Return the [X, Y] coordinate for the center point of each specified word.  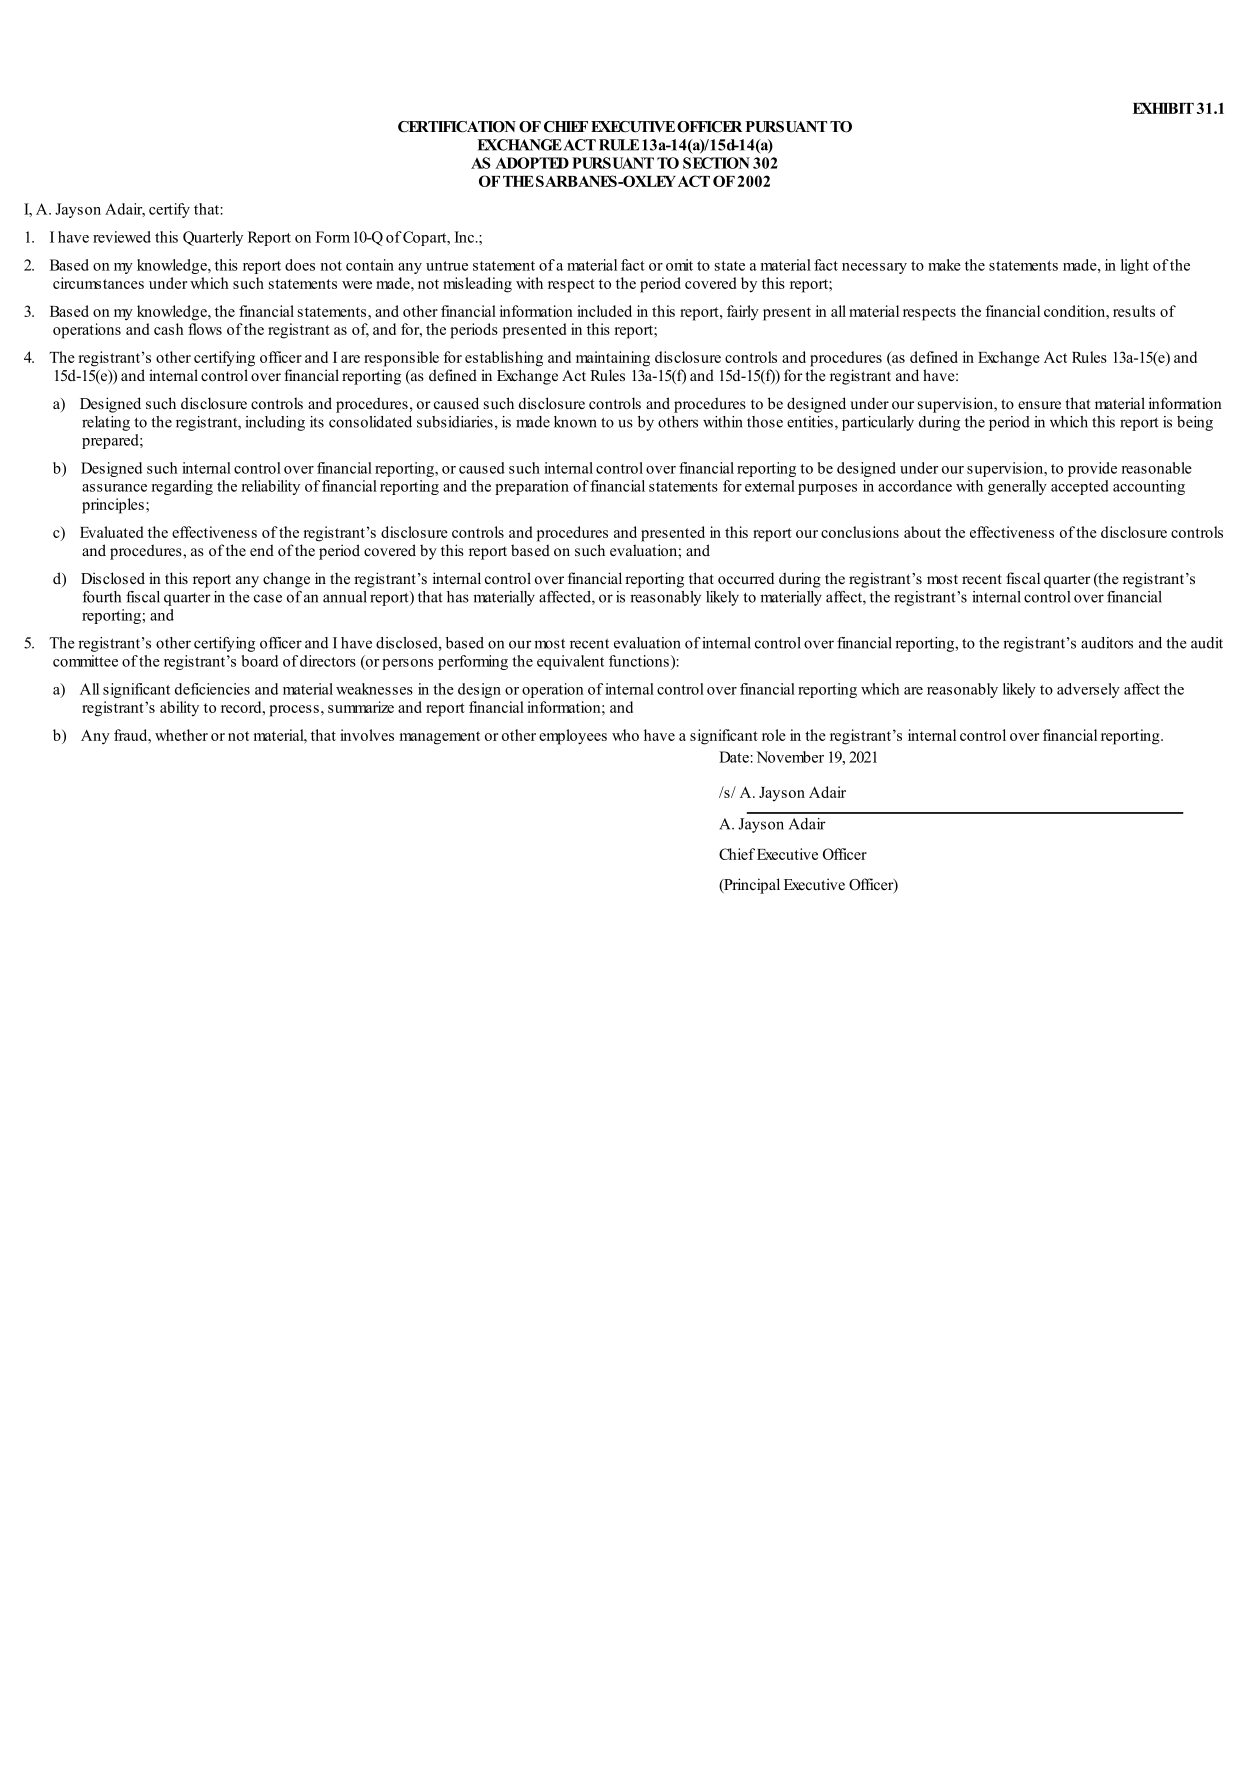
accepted [1080, 487]
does [300, 265]
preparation [532, 487]
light [1135, 266]
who [625, 735]
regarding [182, 487]
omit [679, 265]
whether [181, 735]
